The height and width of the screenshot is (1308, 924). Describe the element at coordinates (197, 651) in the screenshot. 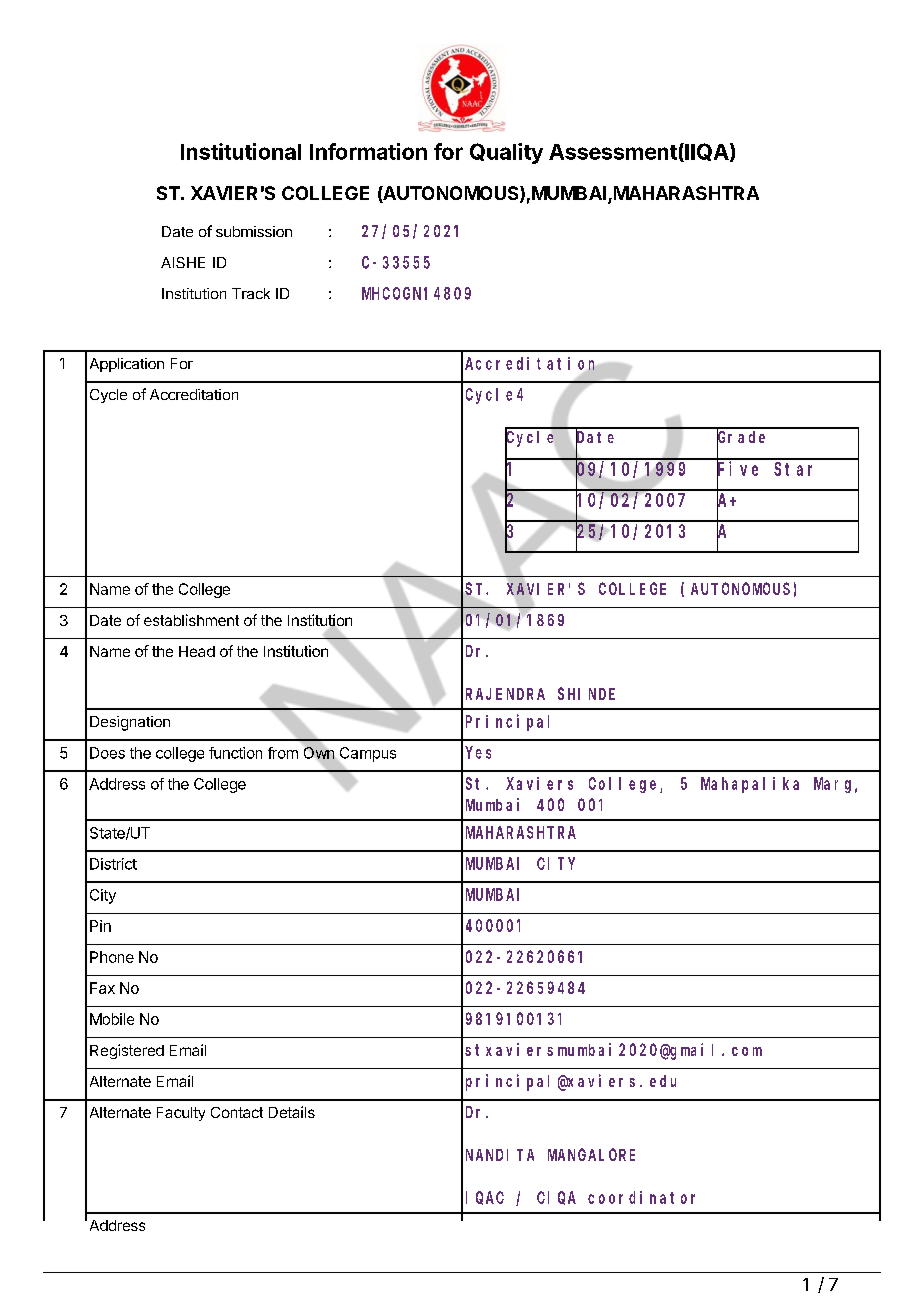

I see `Head` at that location.
